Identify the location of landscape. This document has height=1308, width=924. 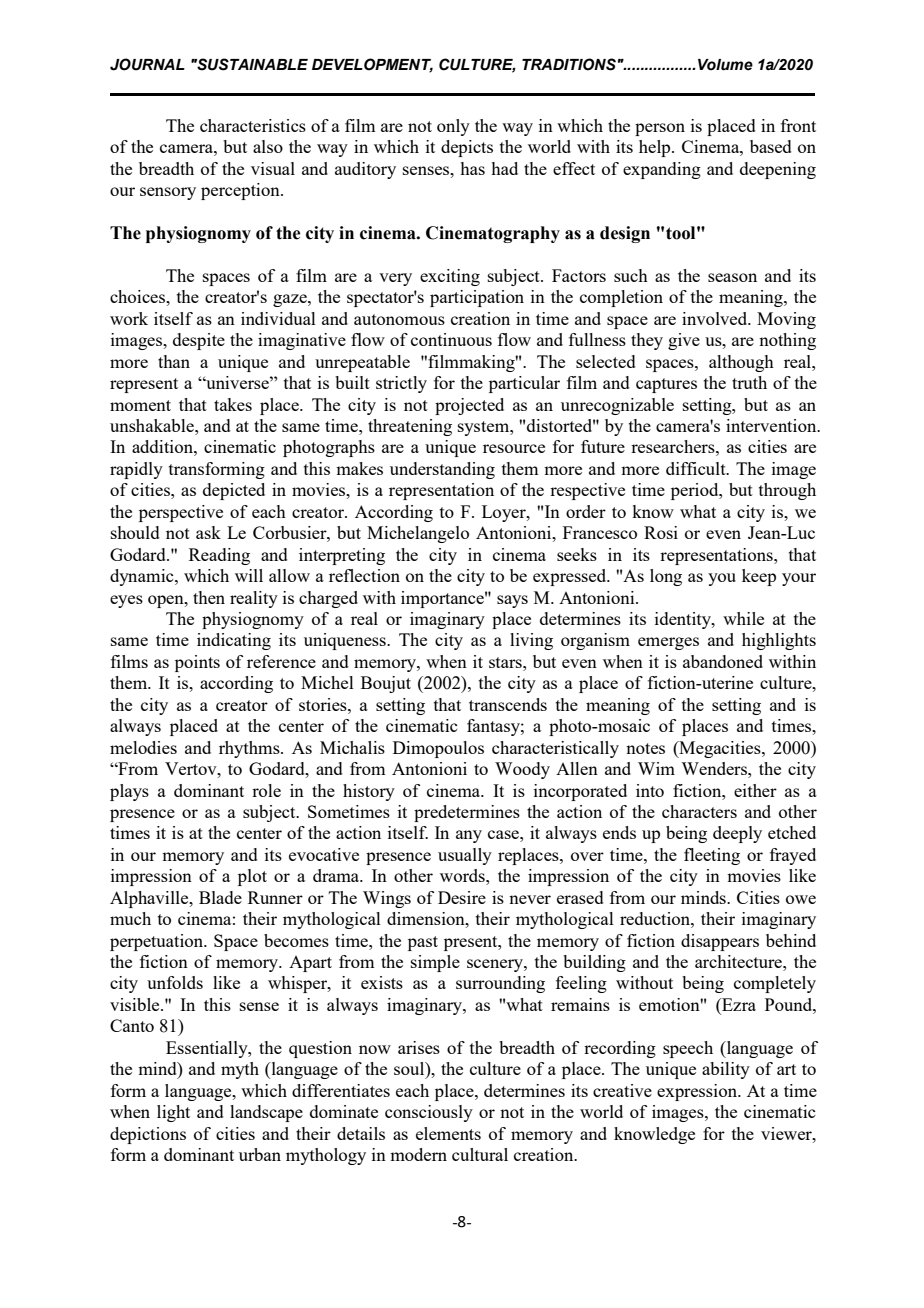
(266, 1113).
